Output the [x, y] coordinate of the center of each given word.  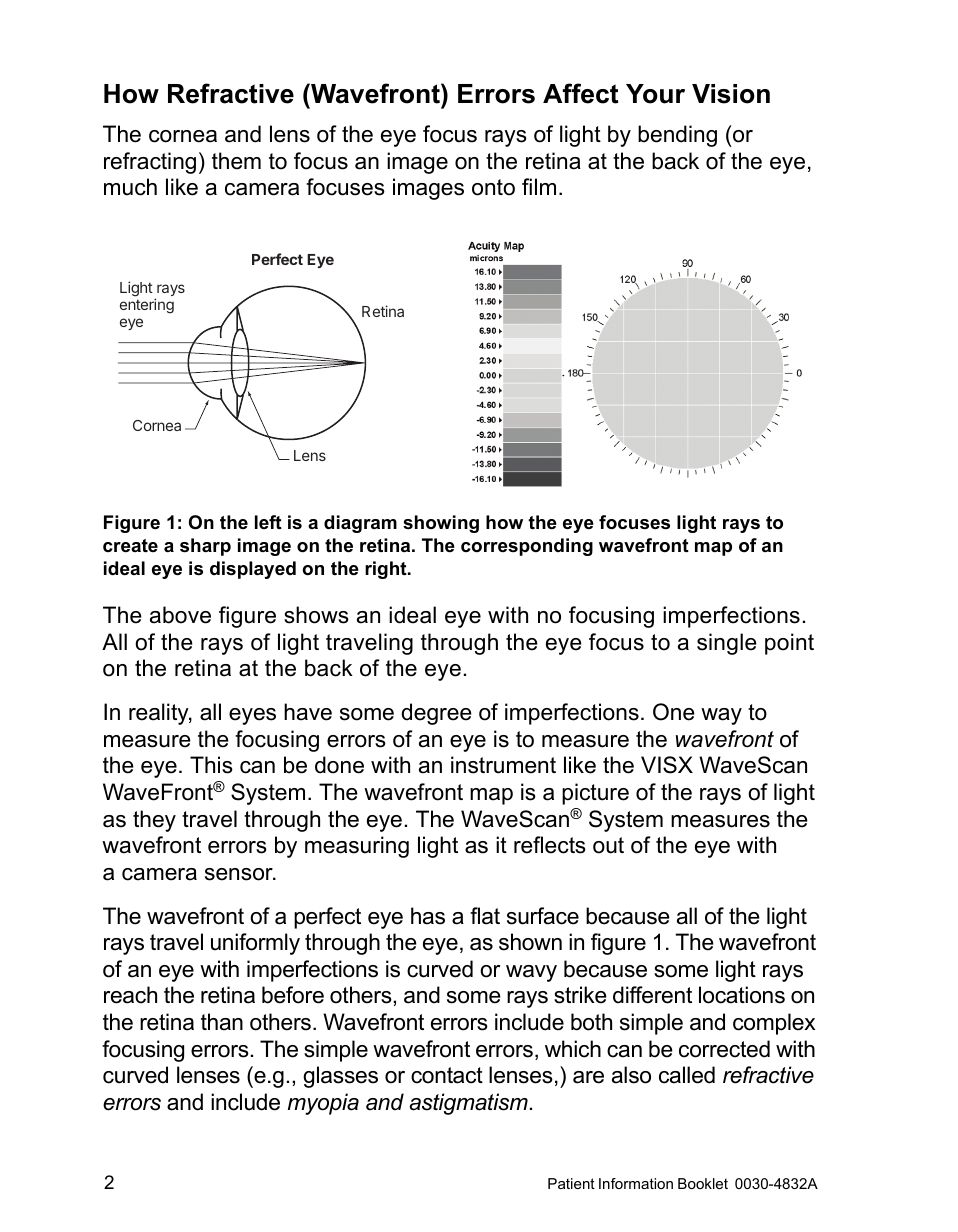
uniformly [255, 944]
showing [441, 524]
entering [147, 306]
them [236, 161]
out [608, 845]
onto [493, 187]
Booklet [703, 1183]
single [727, 644]
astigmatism [468, 1104]
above [180, 615]
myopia [323, 1104]
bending [677, 136]
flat [485, 916]
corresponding [527, 547]
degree [437, 714]
